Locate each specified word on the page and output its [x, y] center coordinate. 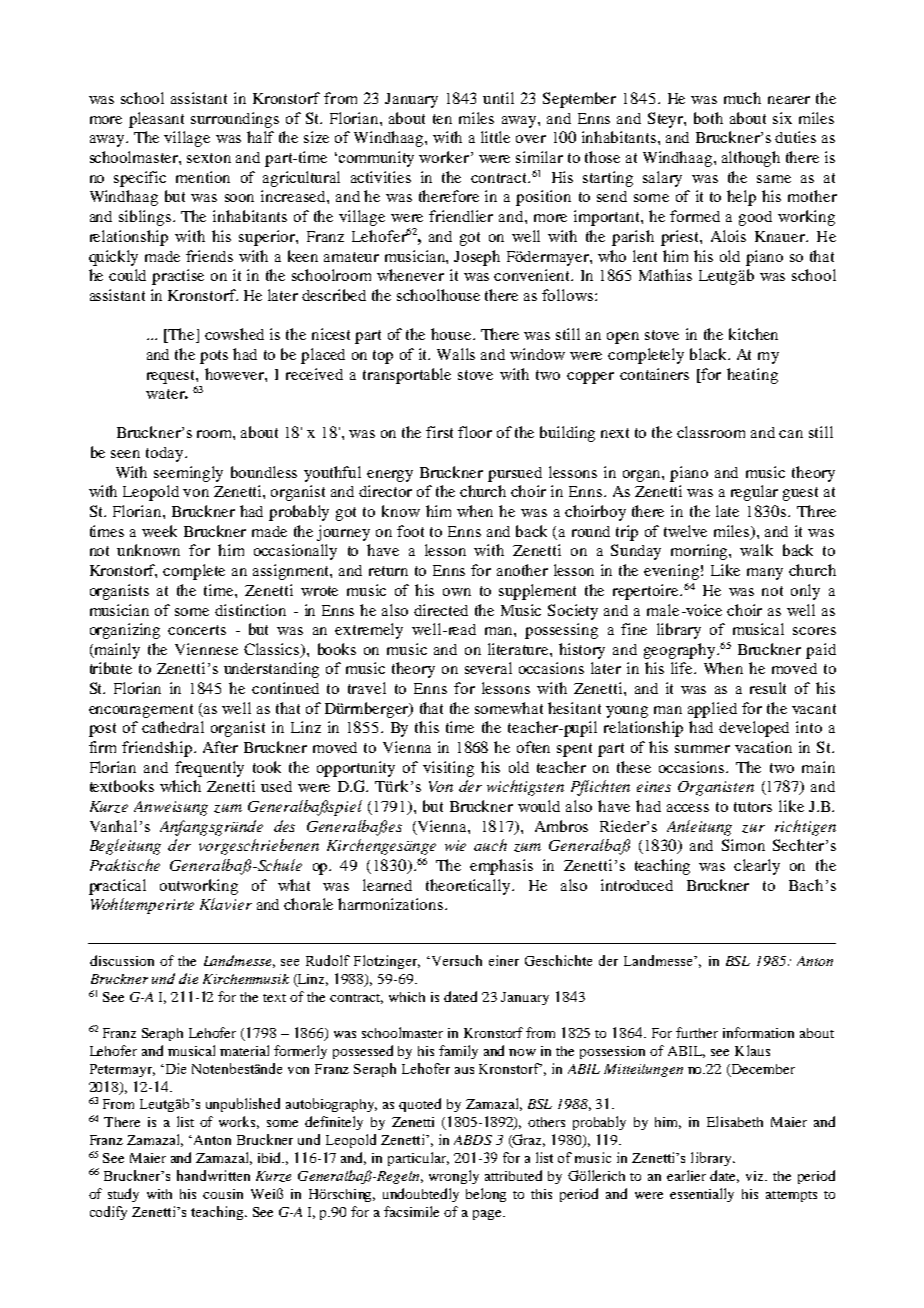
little [495, 137]
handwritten [213, 1175]
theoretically [469, 887]
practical [117, 887]
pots [214, 357]
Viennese [206, 649]
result [768, 688]
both [708, 118]
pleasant [156, 120]
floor [475, 432]
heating [752, 376]
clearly [757, 867]
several [488, 668]
